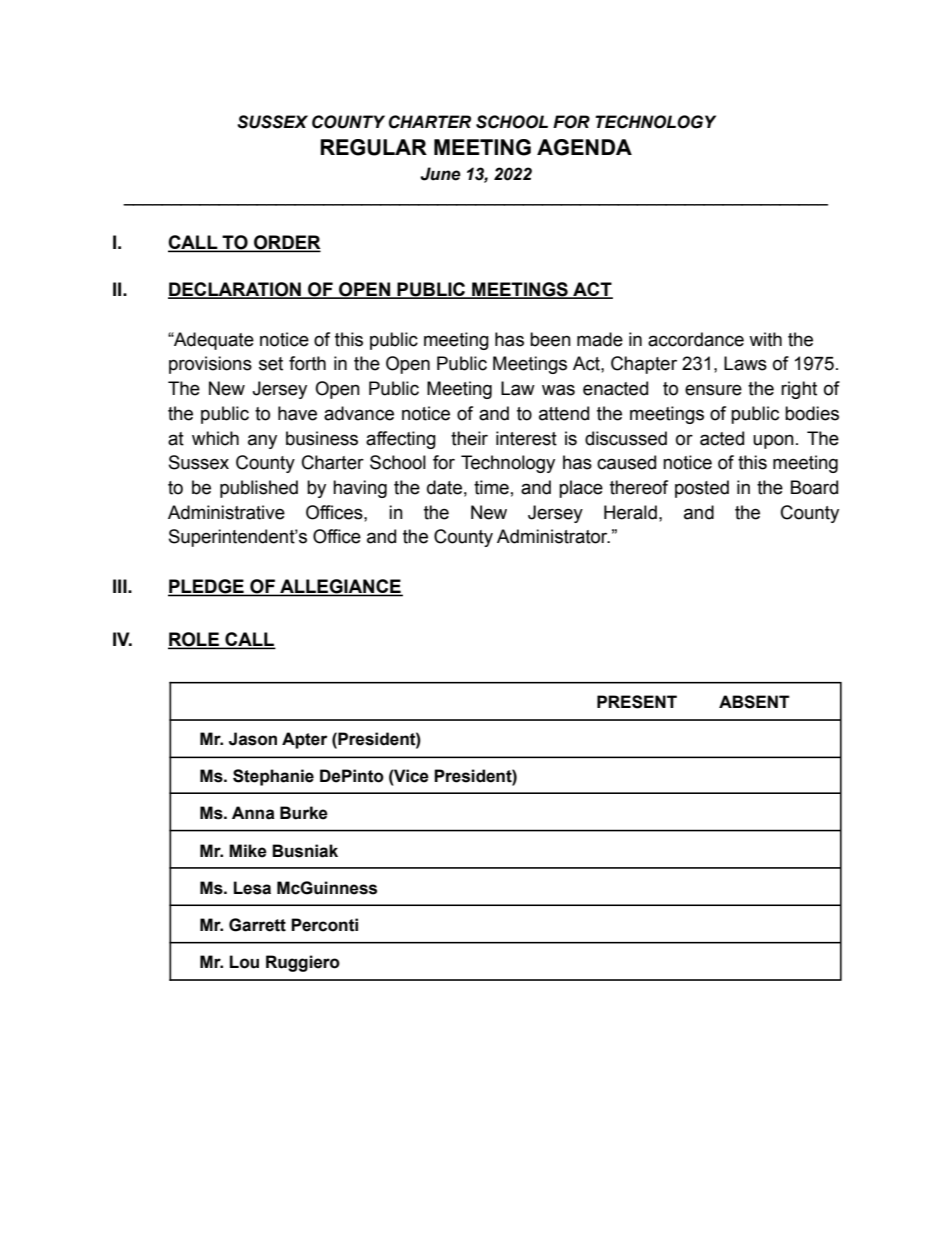 The image size is (952, 1233). I want to click on AGENDA, so click(584, 147).
